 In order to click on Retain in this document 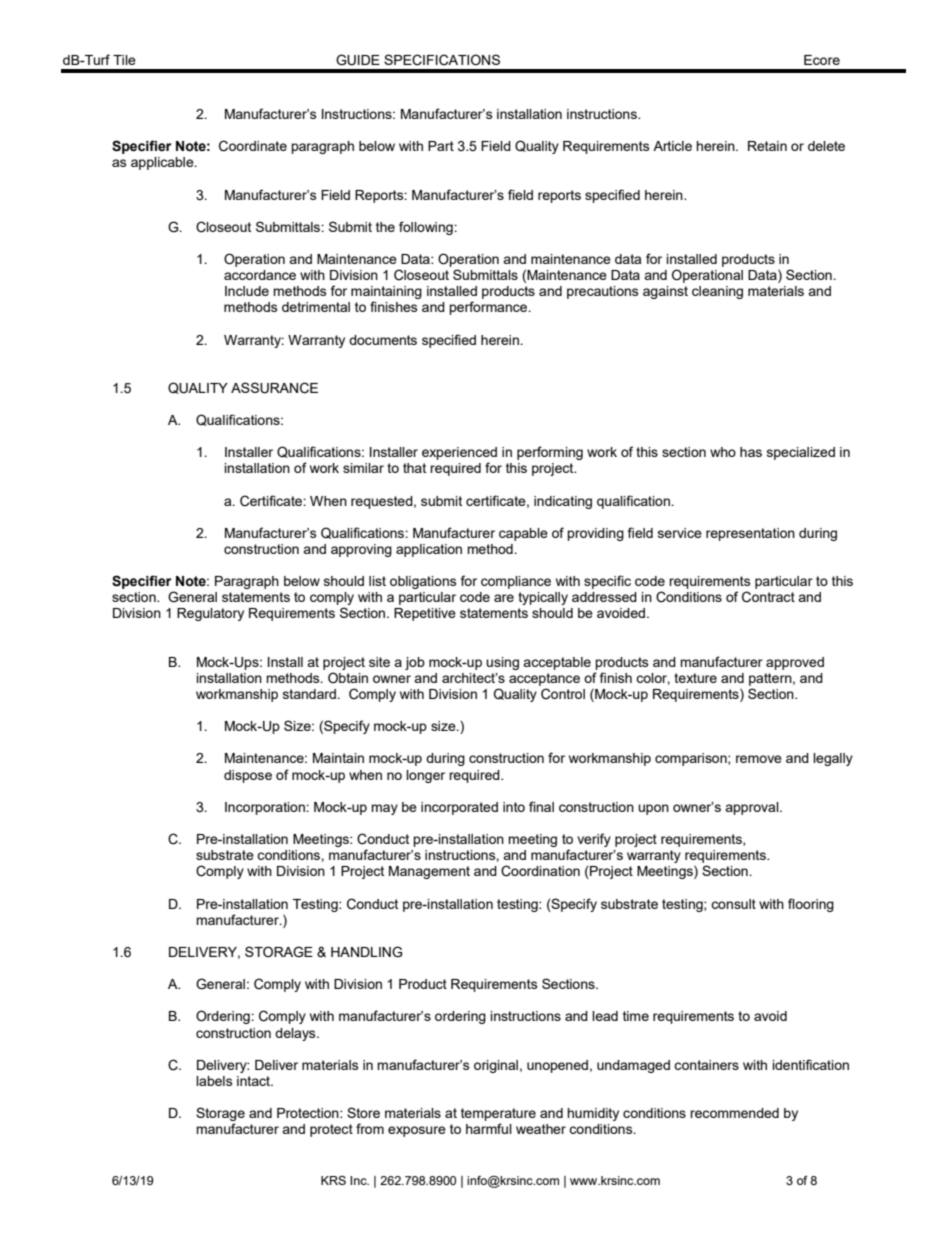, I will do `click(767, 146)`.
